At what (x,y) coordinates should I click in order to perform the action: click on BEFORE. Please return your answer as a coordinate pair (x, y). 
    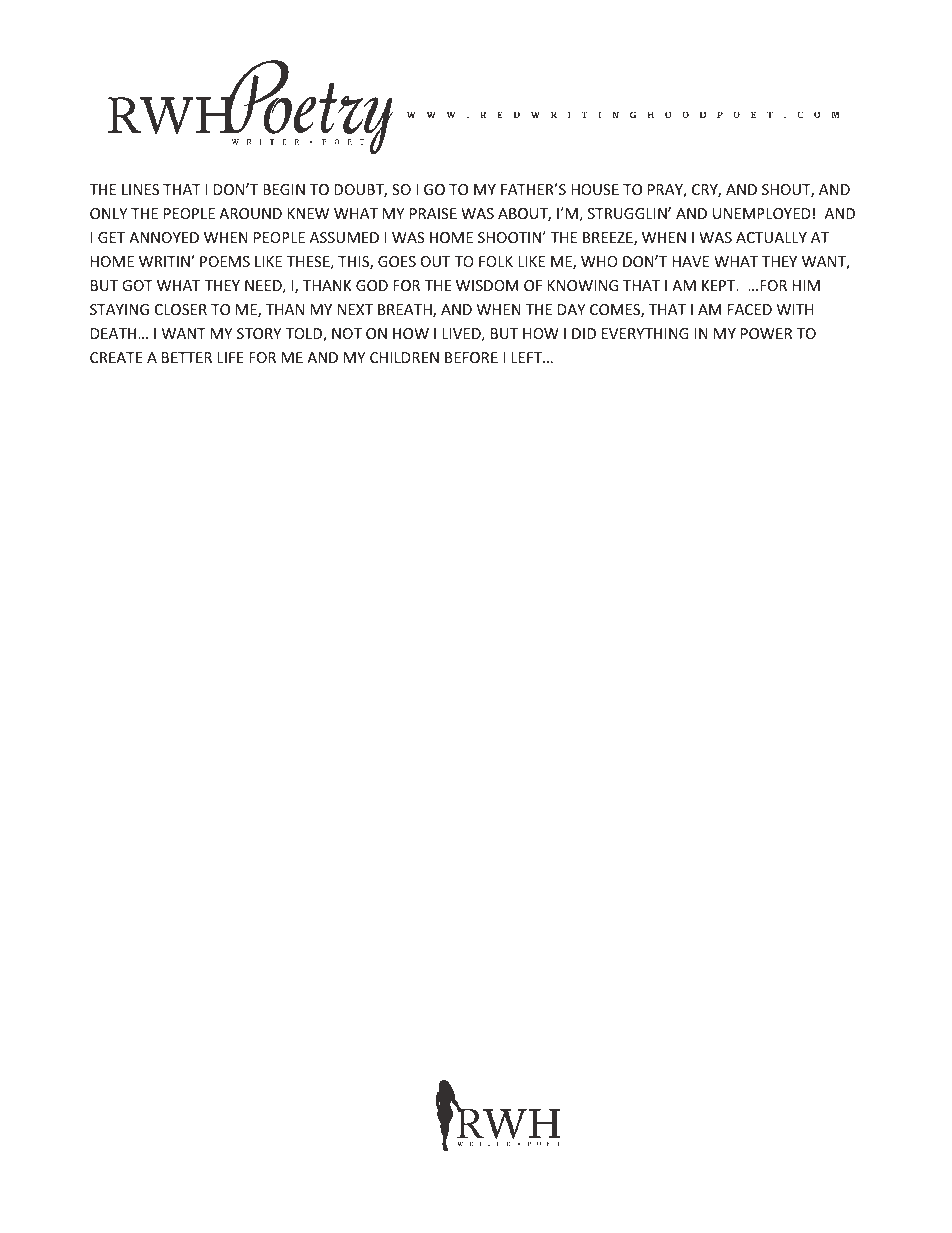
    Looking at the image, I should click on (471, 357).
